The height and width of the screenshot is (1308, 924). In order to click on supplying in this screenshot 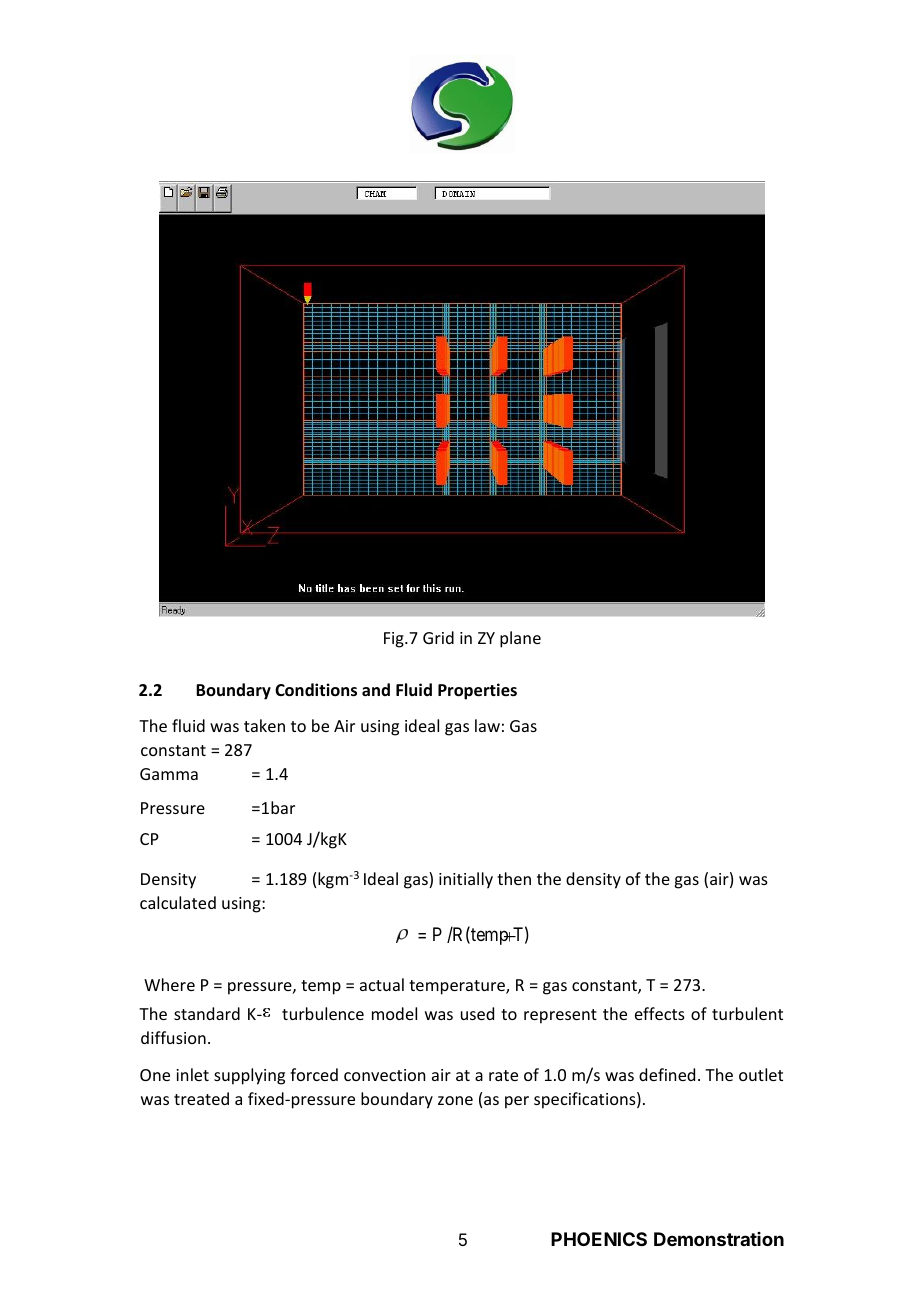, I will do `click(249, 1076)`.
